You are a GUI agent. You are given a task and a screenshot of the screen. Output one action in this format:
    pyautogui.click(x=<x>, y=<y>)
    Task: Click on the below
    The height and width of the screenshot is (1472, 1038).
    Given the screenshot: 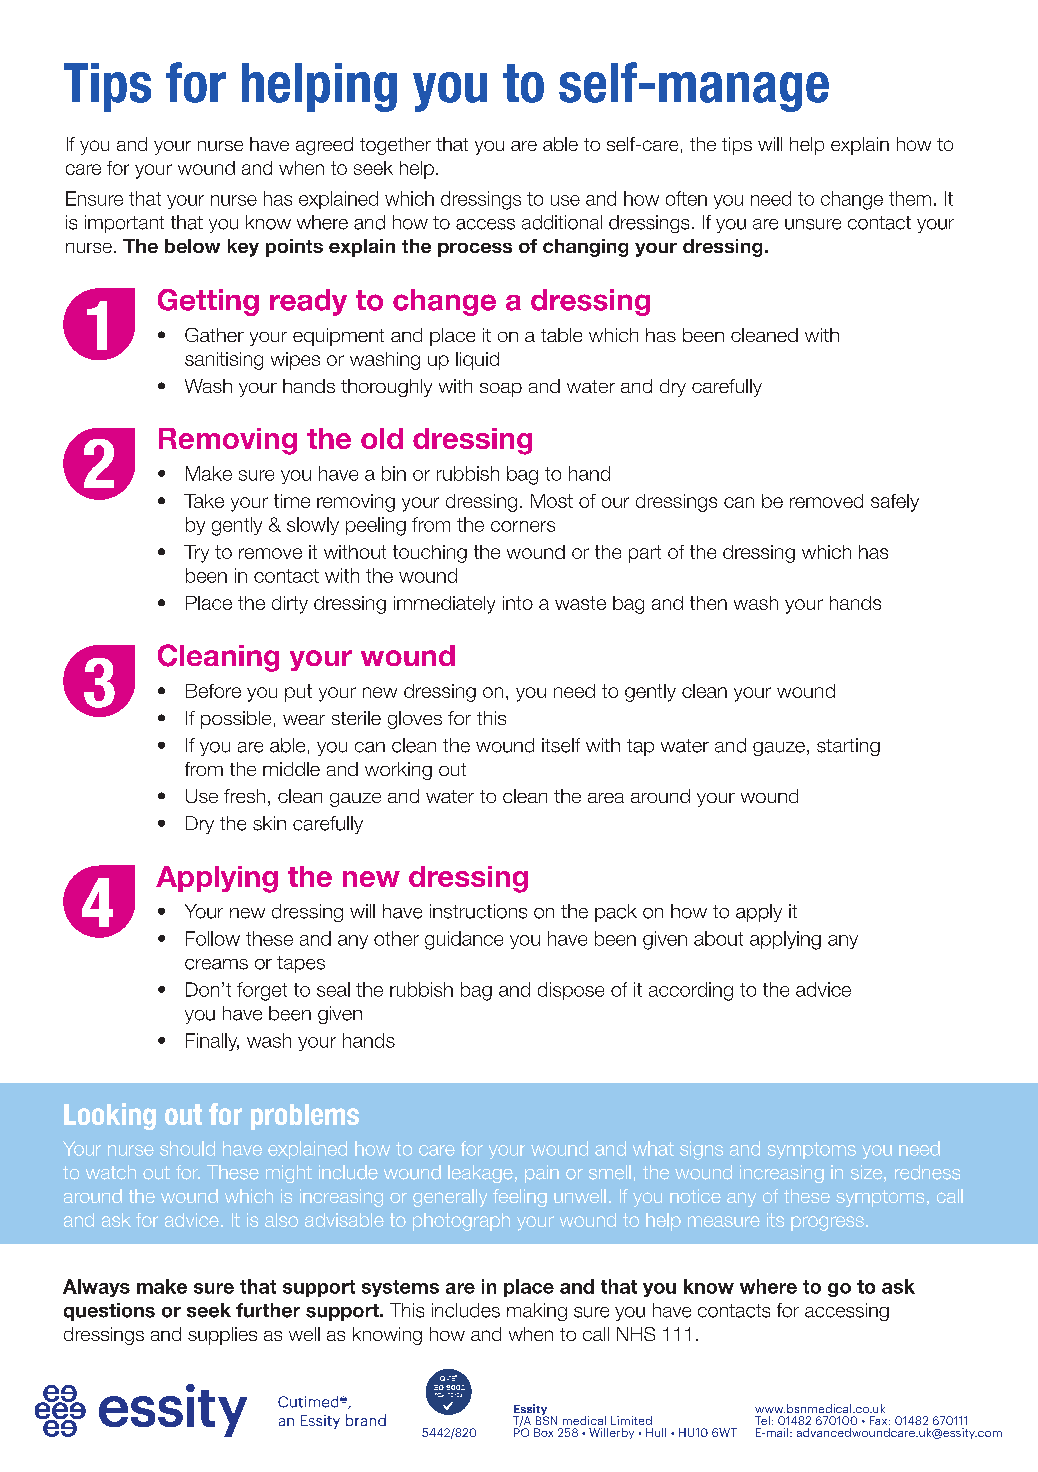 What is the action you would take?
    pyautogui.click(x=192, y=246)
